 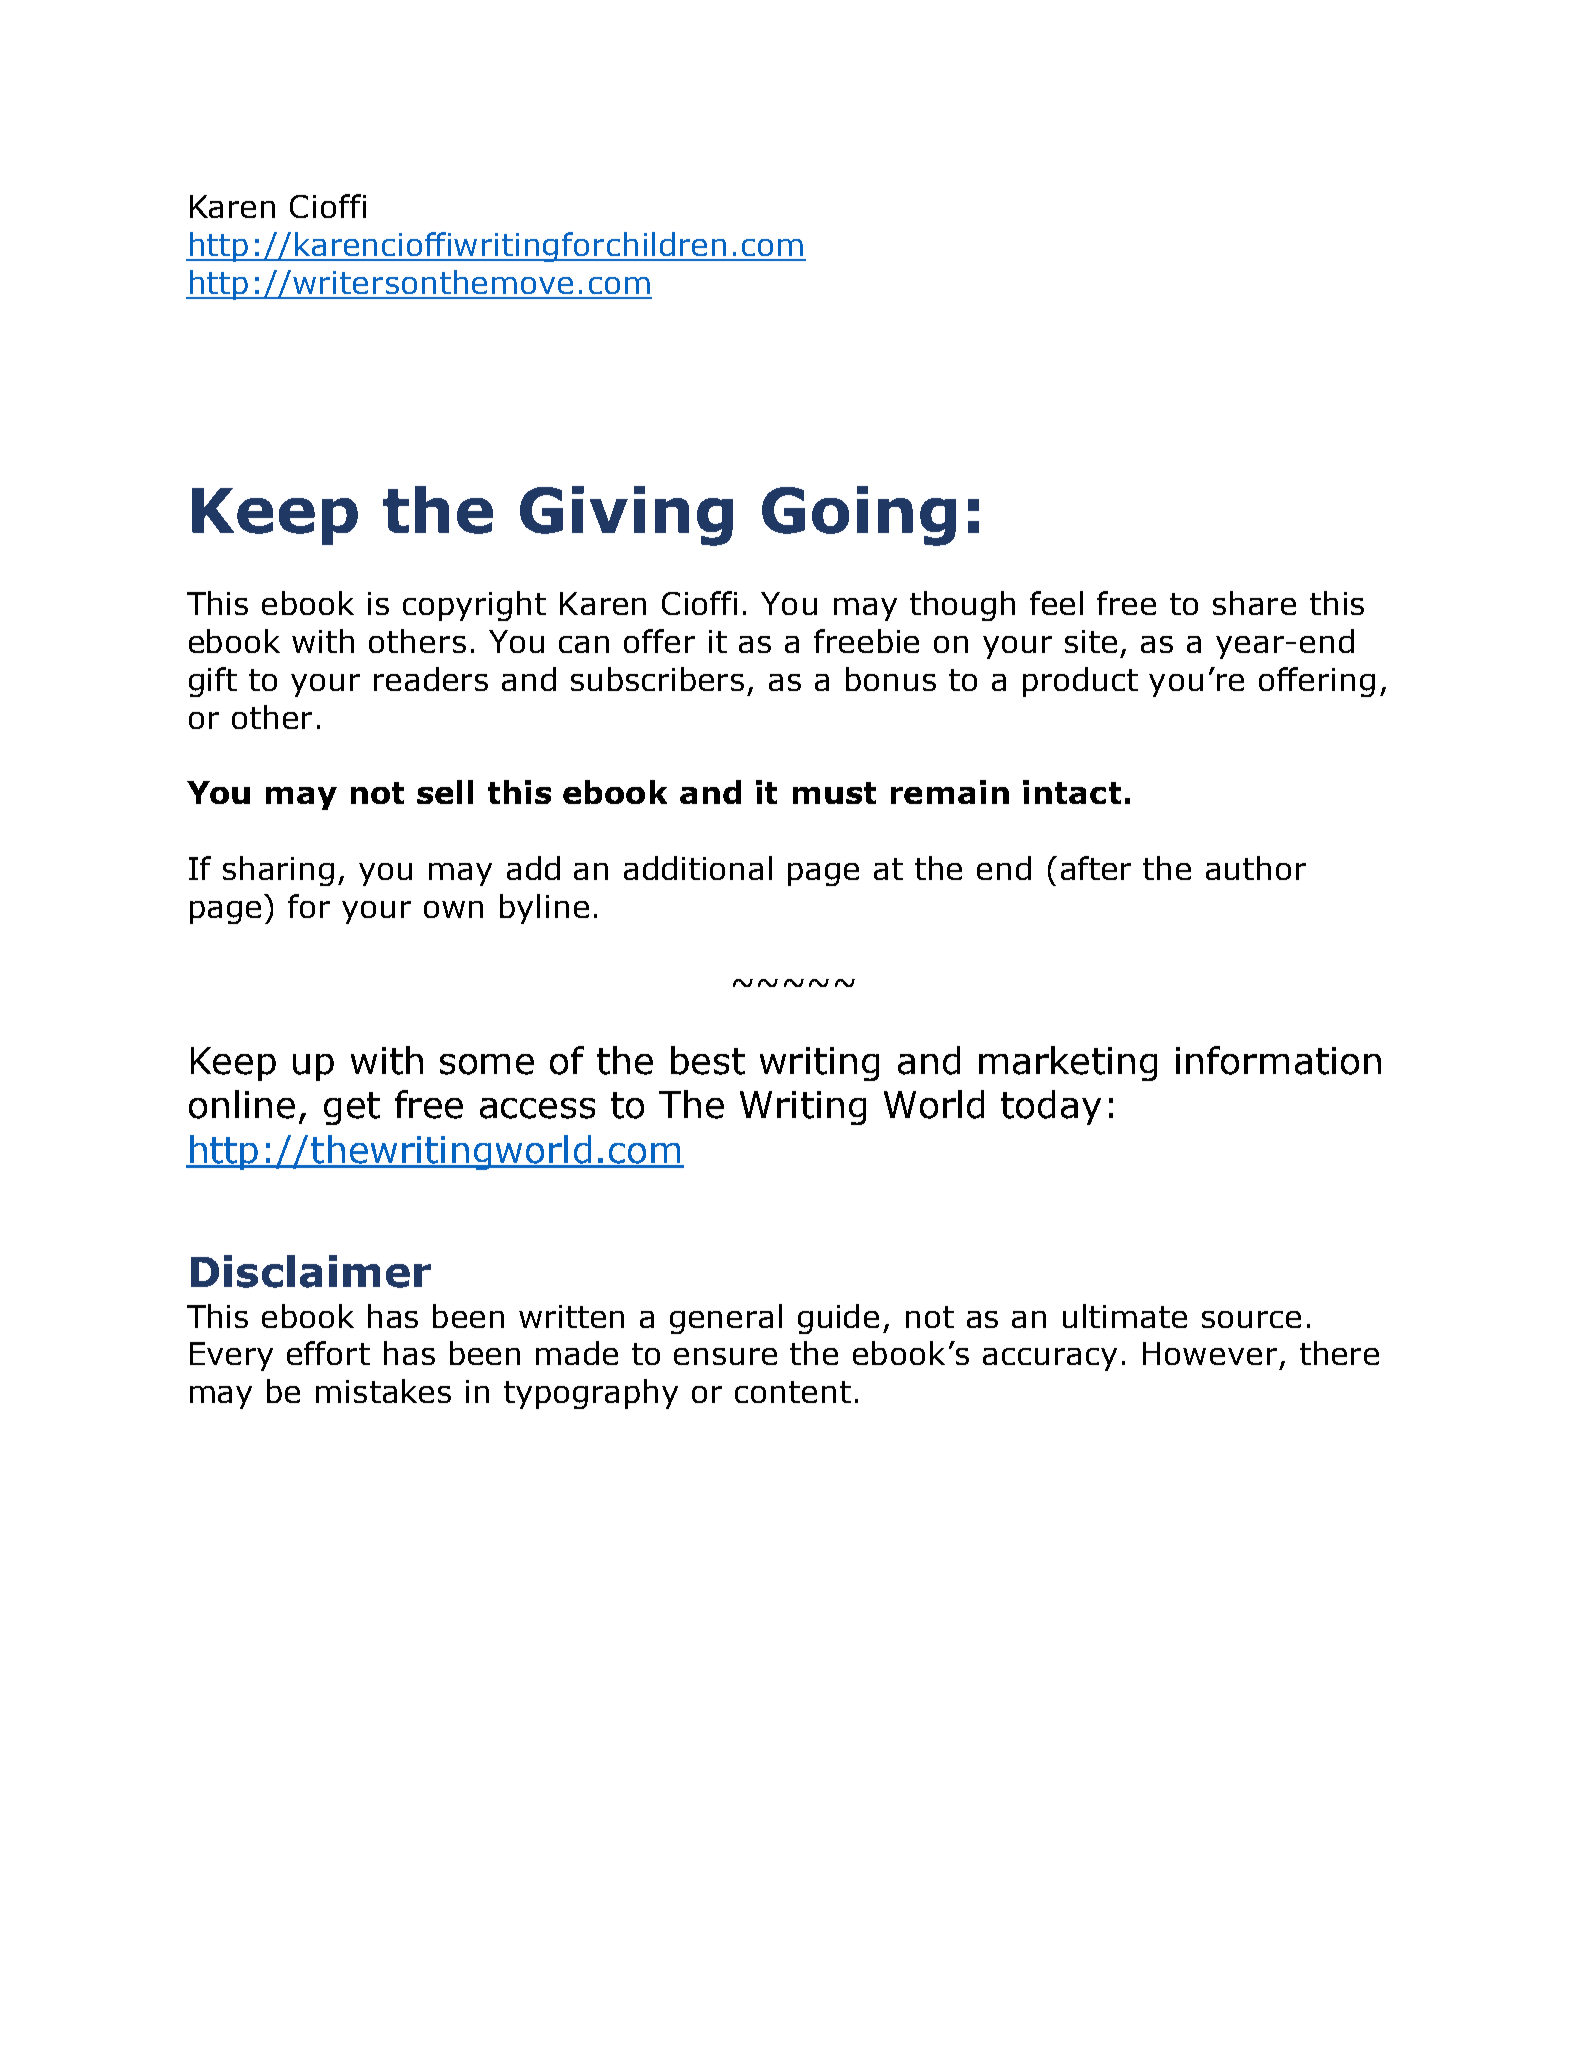 What do you see at coordinates (1072, 792) in the image?
I see `intact` at bounding box center [1072, 792].
